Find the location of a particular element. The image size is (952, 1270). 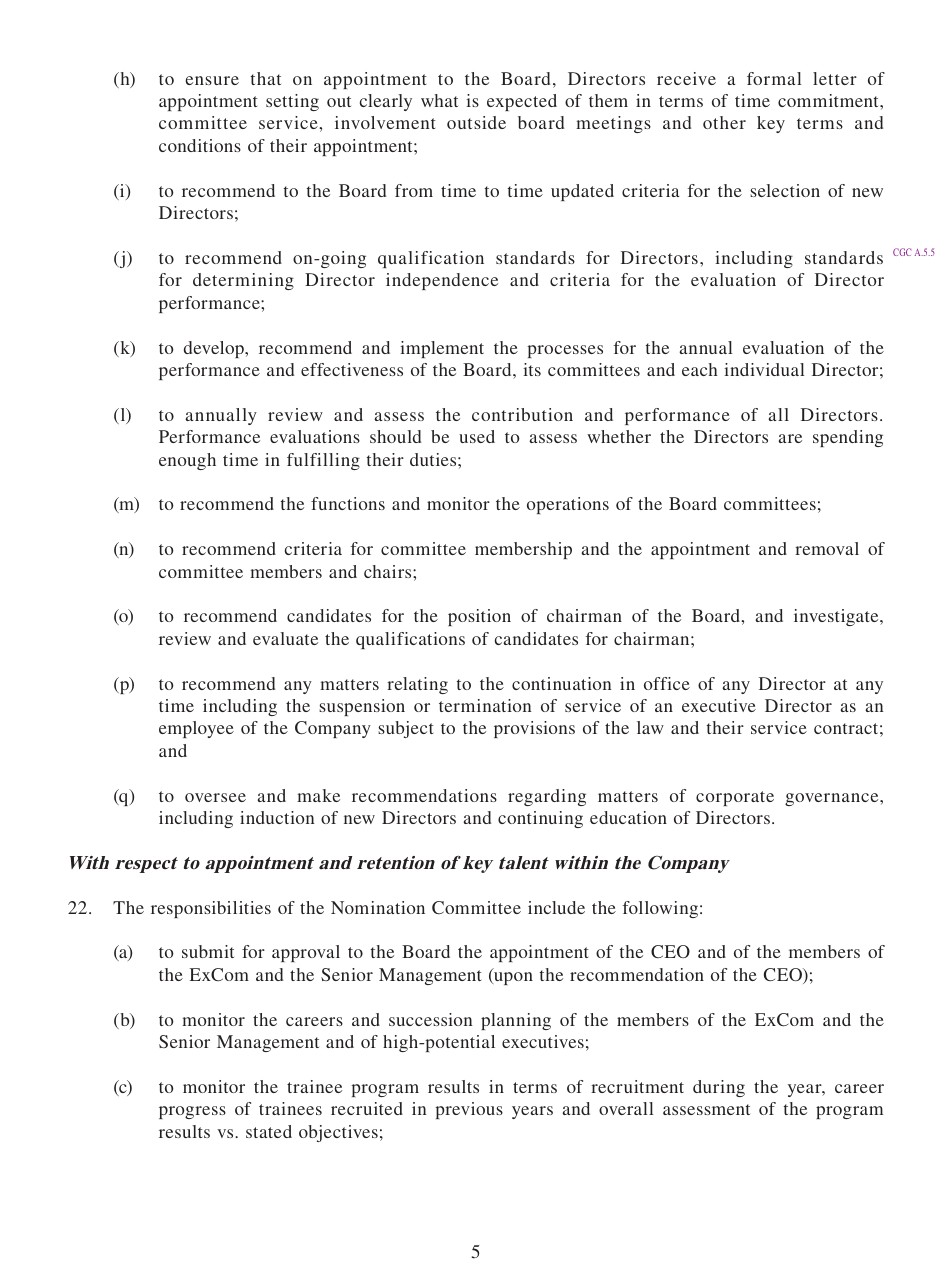

commitment is located at coordinates (829, 100).
